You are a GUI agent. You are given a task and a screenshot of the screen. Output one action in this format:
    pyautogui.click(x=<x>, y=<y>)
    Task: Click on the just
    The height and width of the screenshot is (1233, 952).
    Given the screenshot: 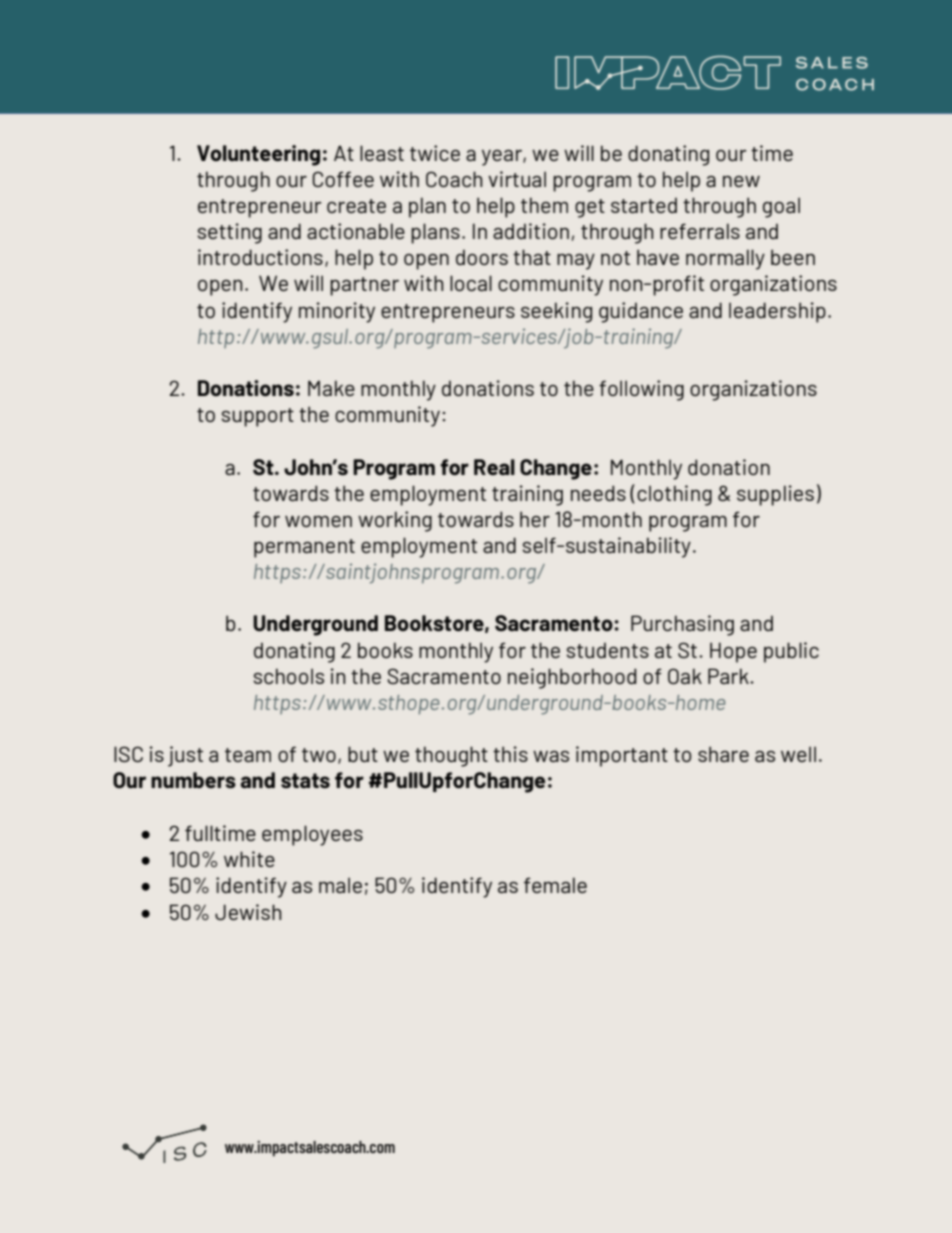 What is the action you would take?
    pyautogui.click(x=185, y=756)
